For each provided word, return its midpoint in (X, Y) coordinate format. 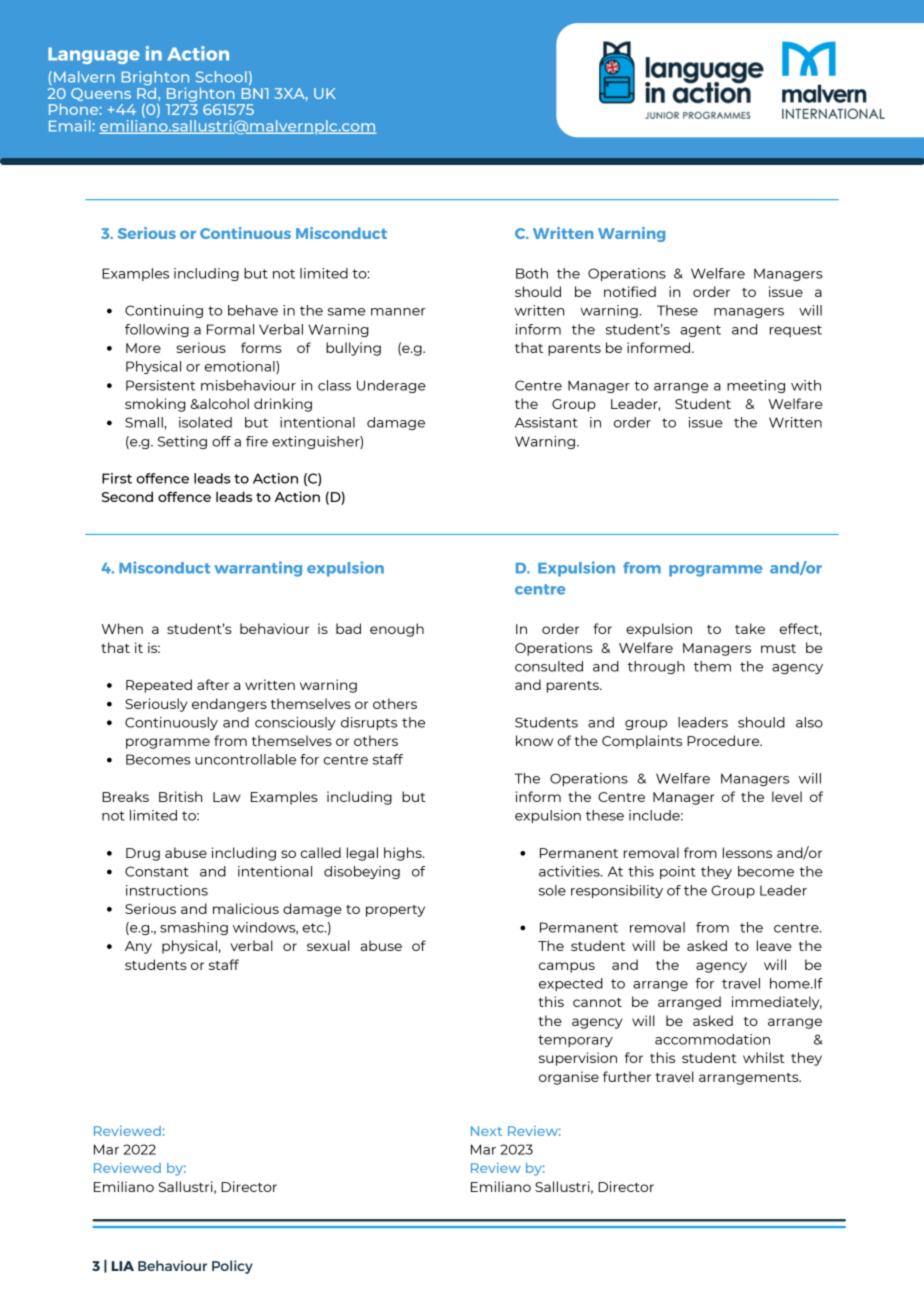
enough (397, 630)
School (221, 77)
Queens (101, 94)
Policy (232, 1267)
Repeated (159, 686)
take (750, 628)
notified (630, 291)
